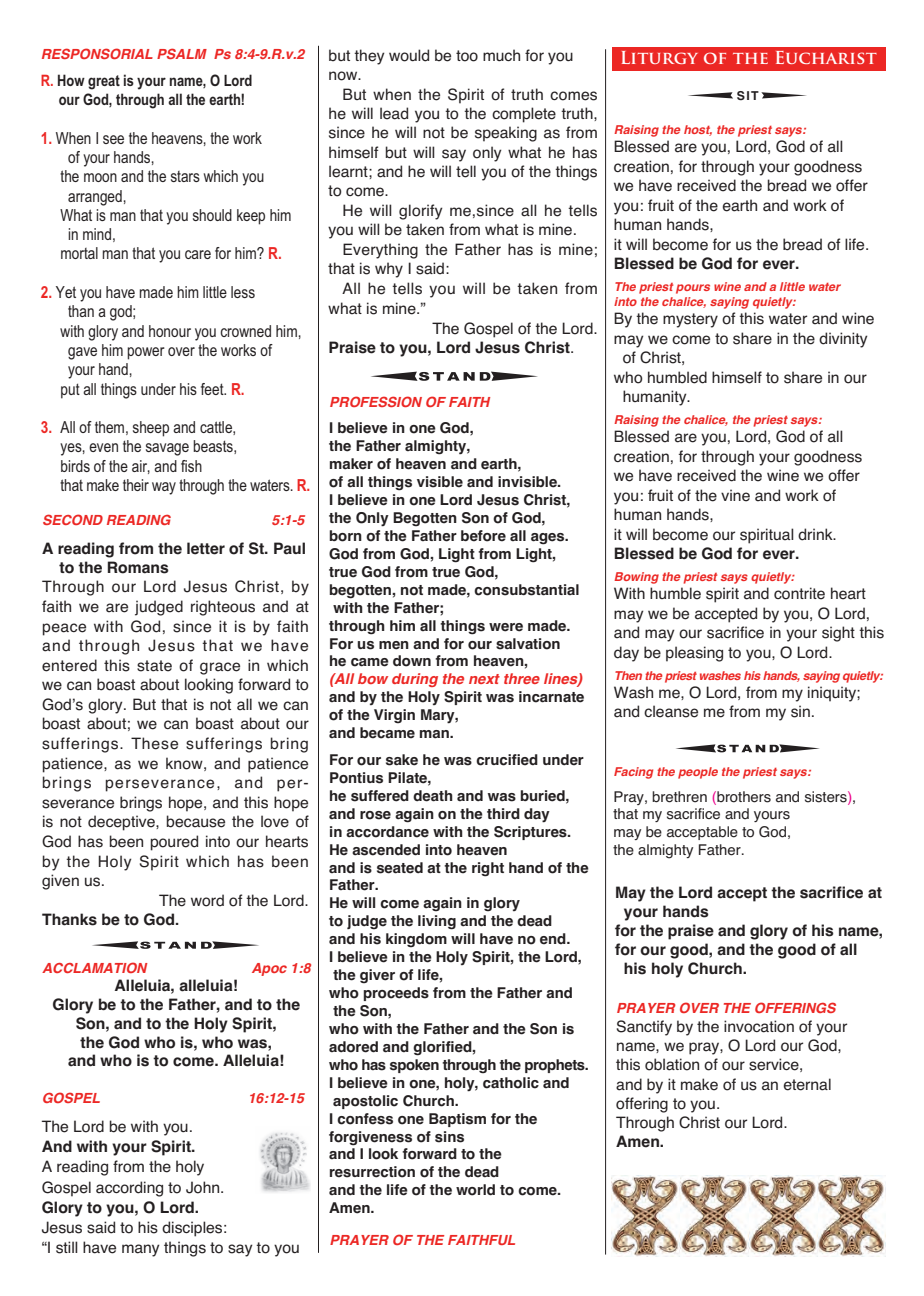  What do you see at coordinates (735, 495) in the page?
I see `vine` at bounding box center [735, 495].
